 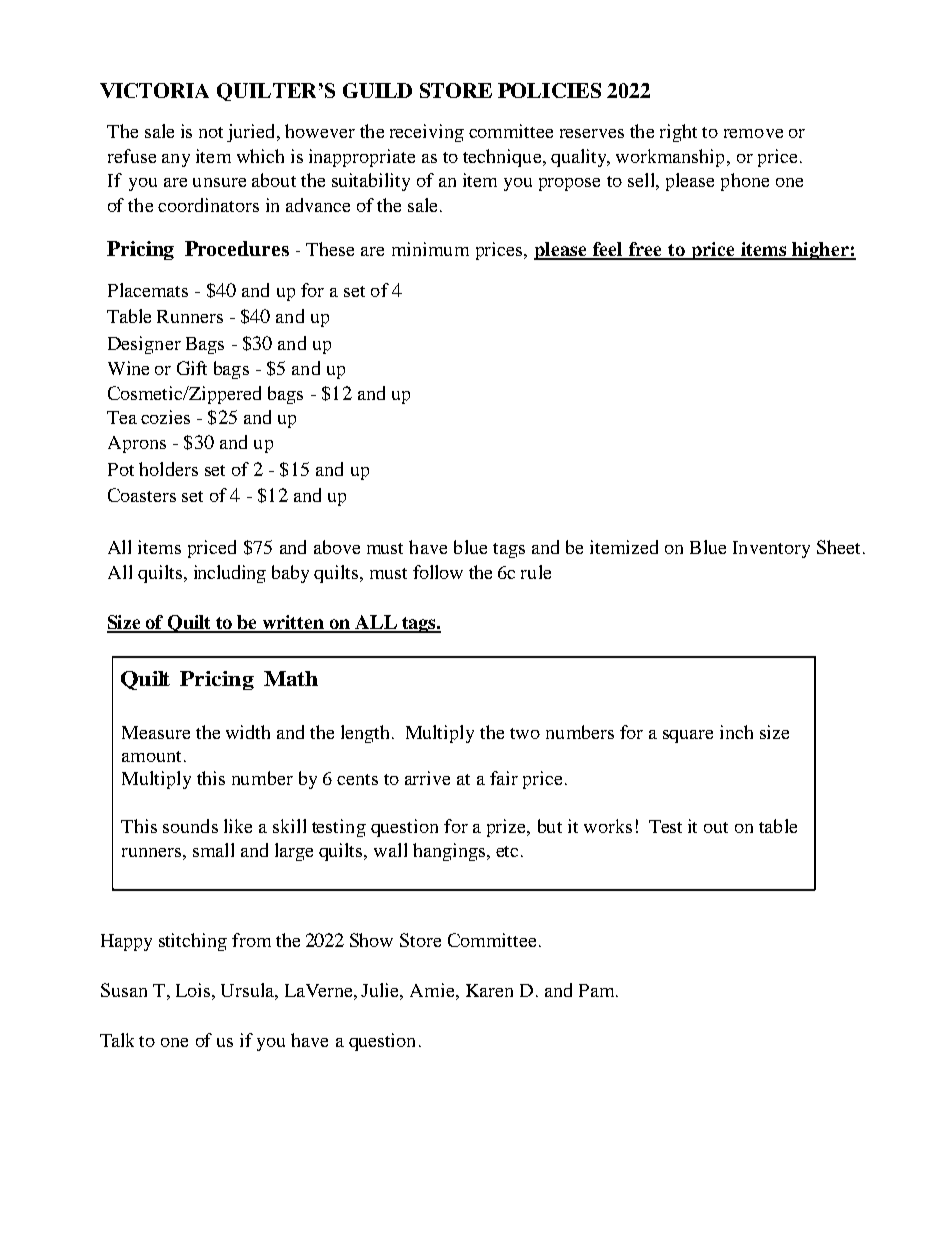 I want to click on not, so click(x=211, y=132).
